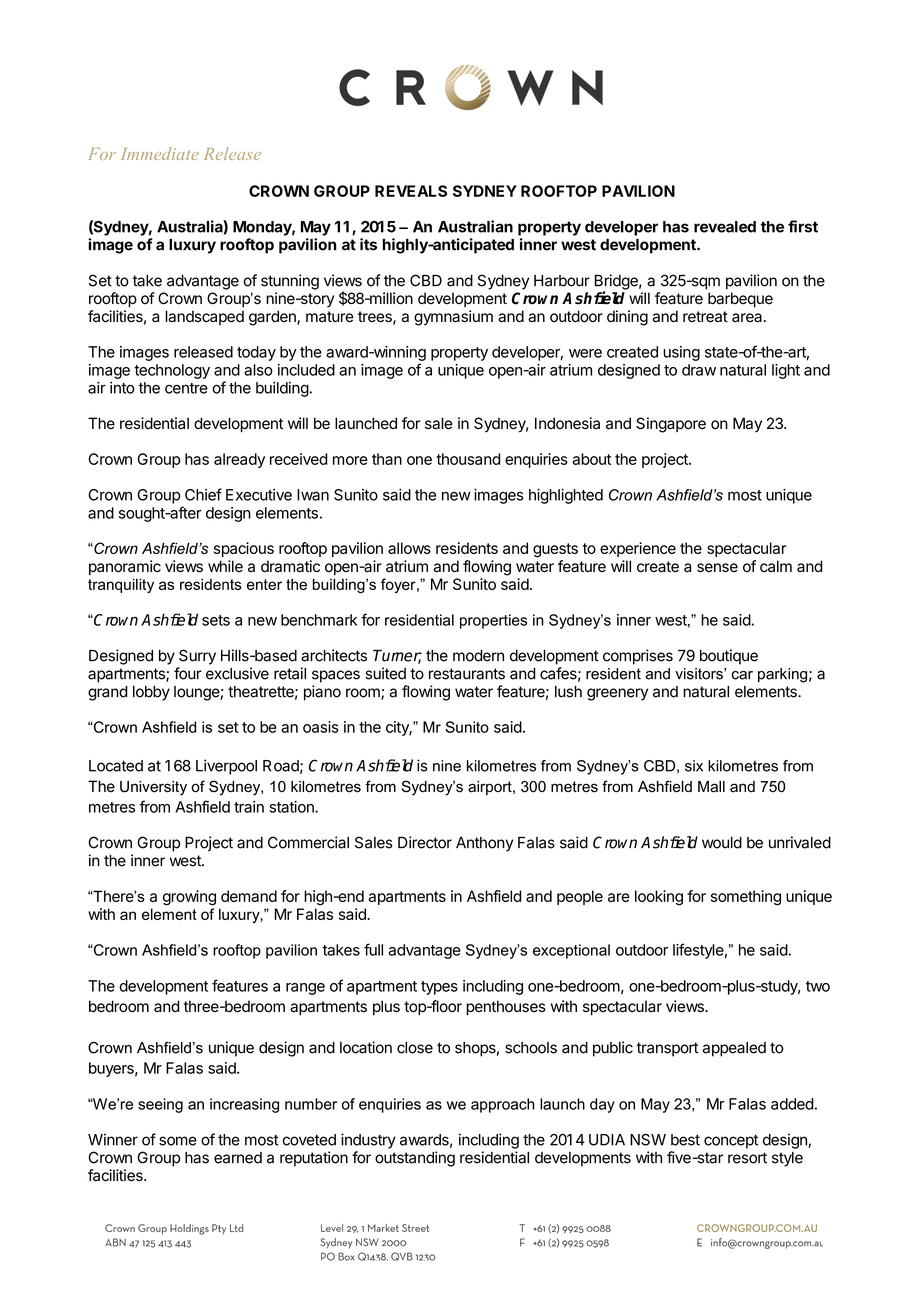  I want to click on concept, so click(731, 1141).
